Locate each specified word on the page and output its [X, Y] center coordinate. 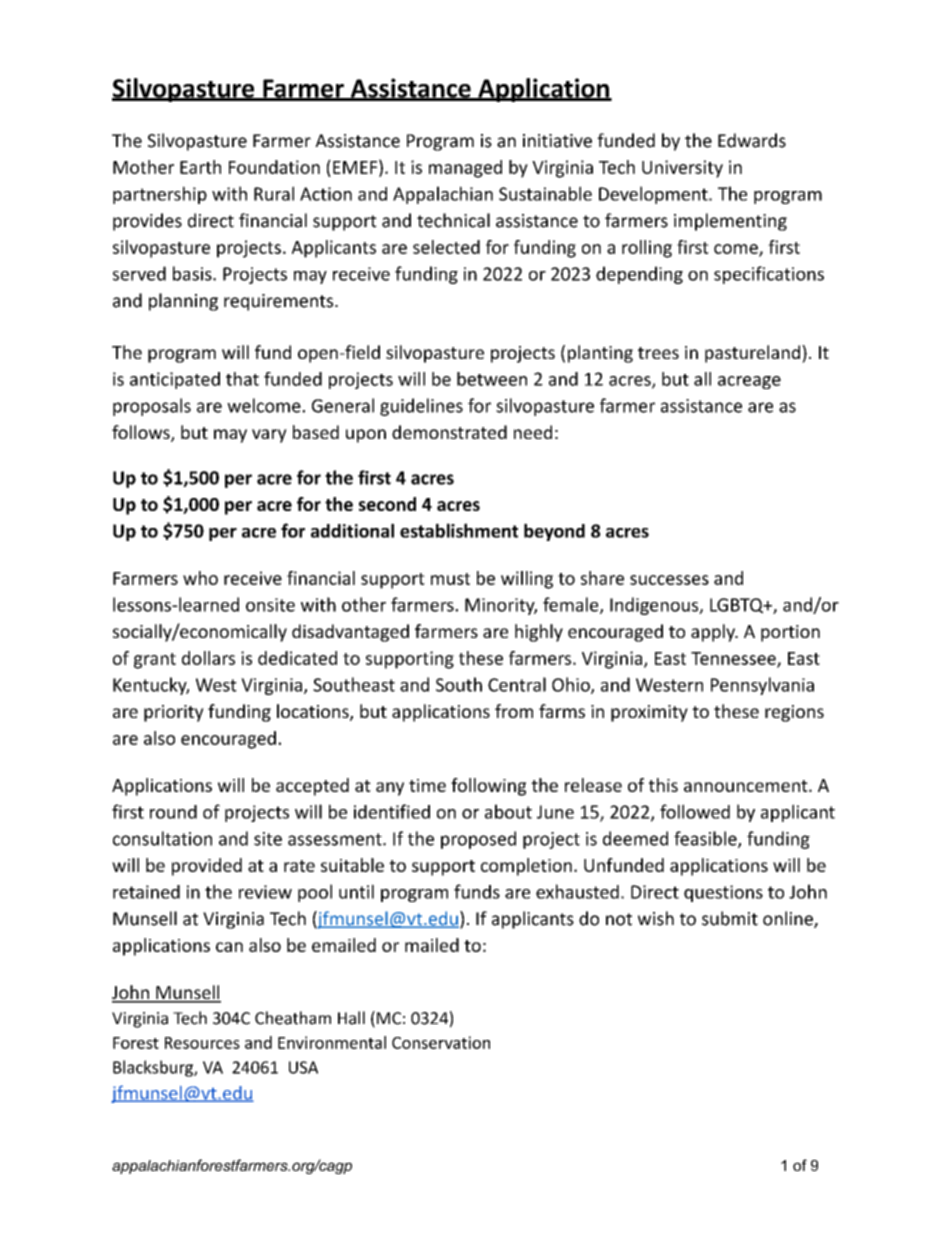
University [682, 169]
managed [465, 169]
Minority [501, 606]
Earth [200, 167]
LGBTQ [738, 606]
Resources [202, 1043]
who [200, 578]
